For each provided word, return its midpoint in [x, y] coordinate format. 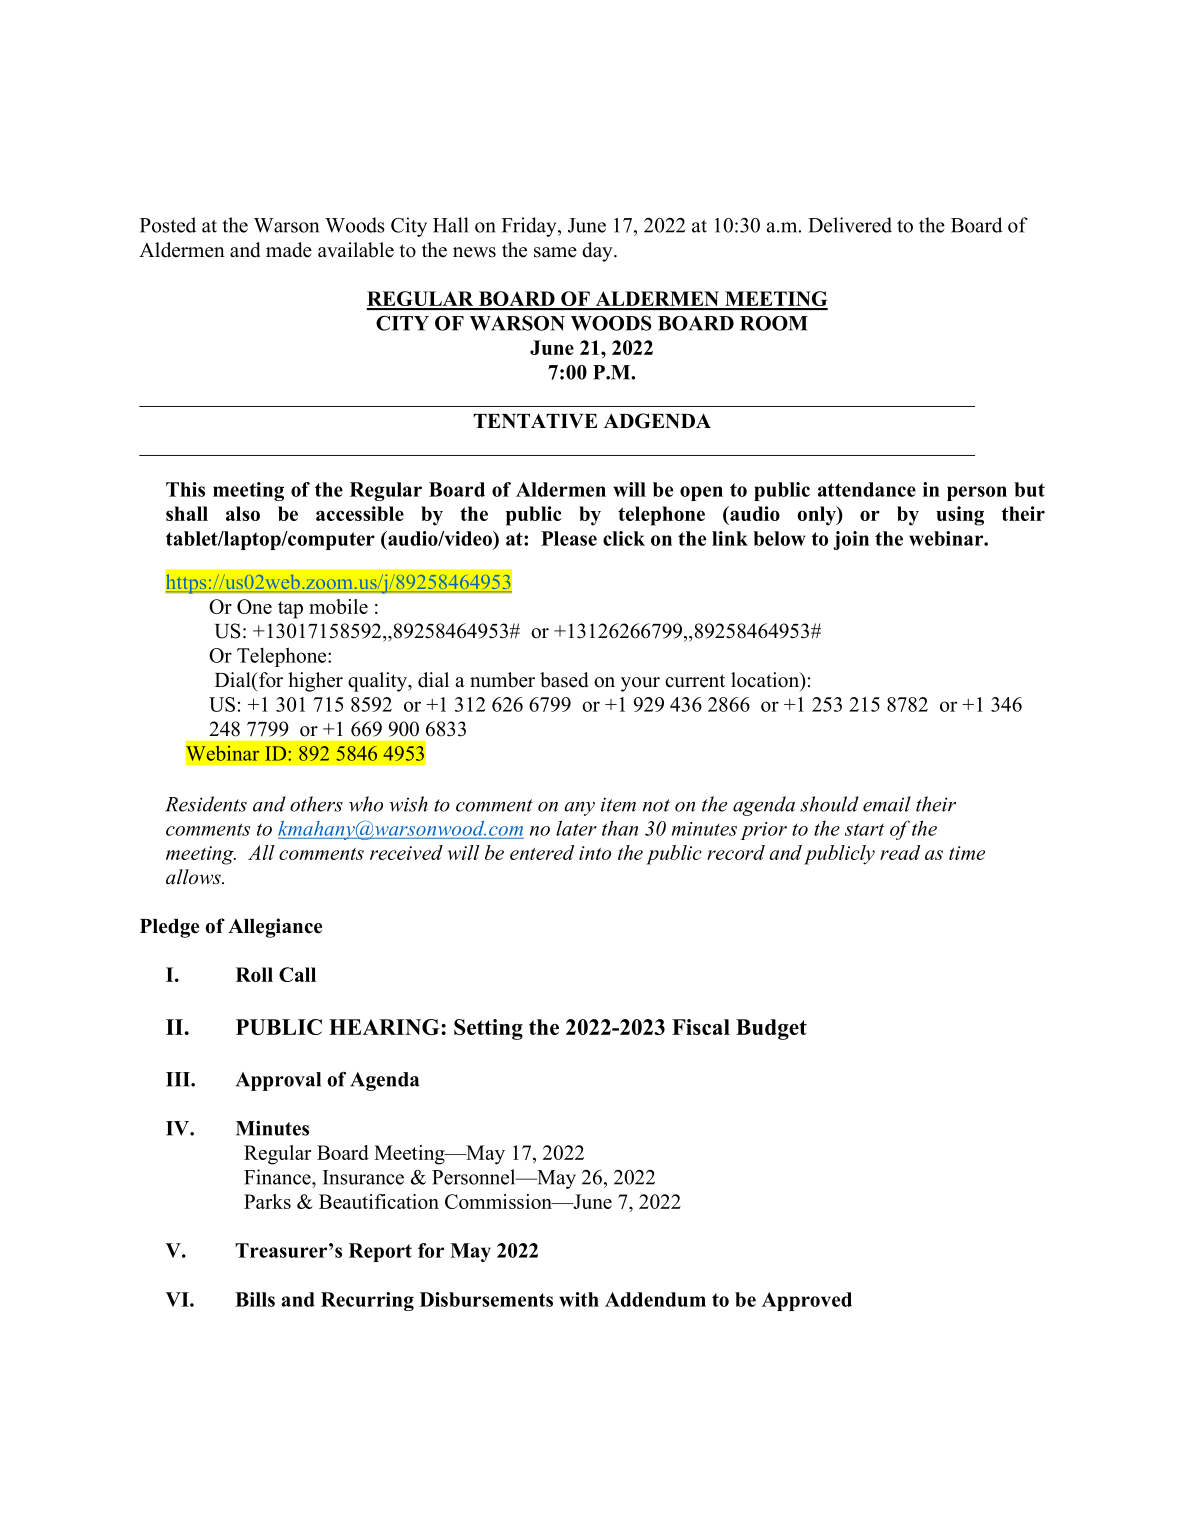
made [289, 250]
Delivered [850, 225]
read [900, 852]
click [624, 538]
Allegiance [275, 928]
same [555, 252]
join [851, 540]
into [595, 853]
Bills [255, 1299]
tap [290, 610]
